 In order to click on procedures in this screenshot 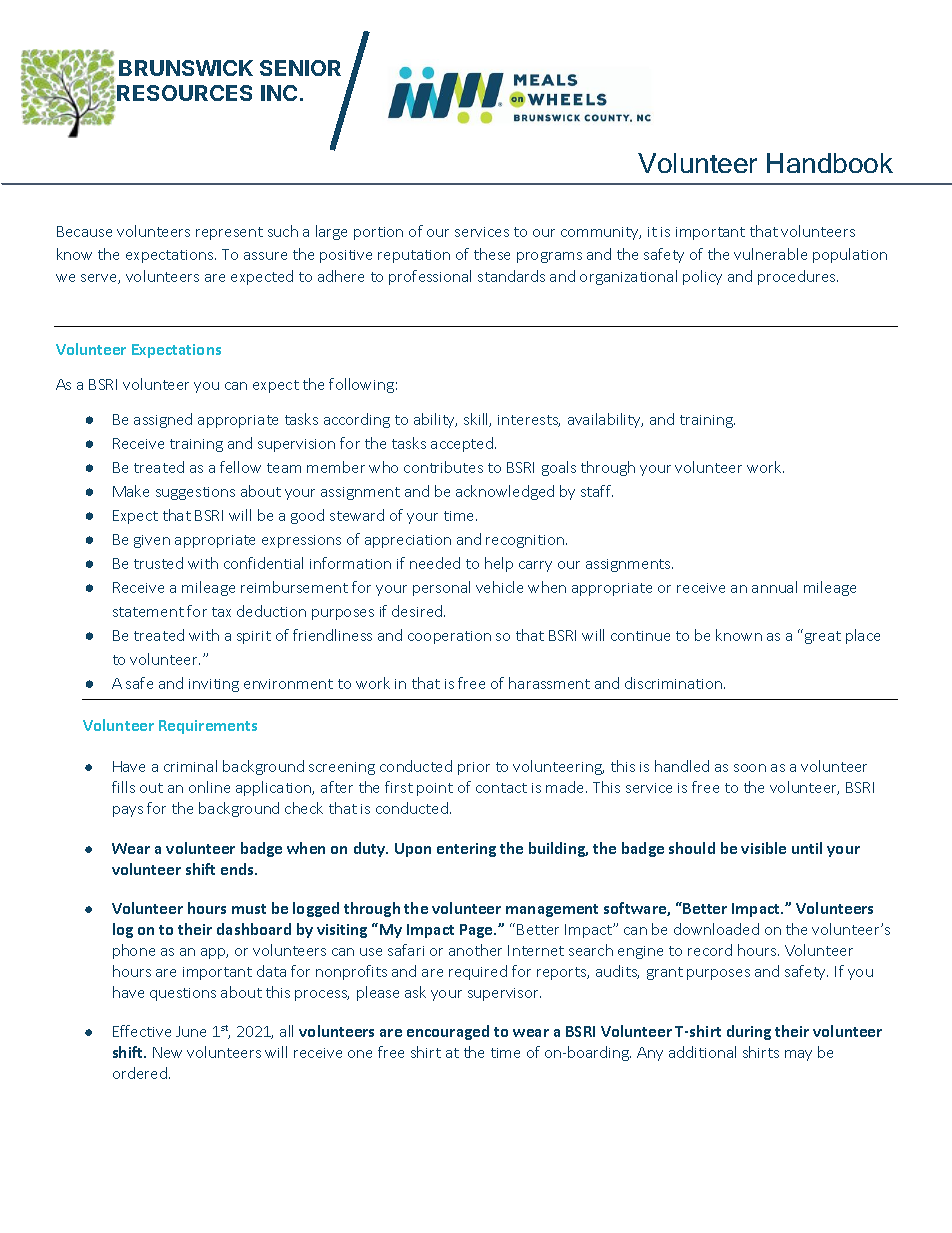, I will do `click(798, 277)`.
